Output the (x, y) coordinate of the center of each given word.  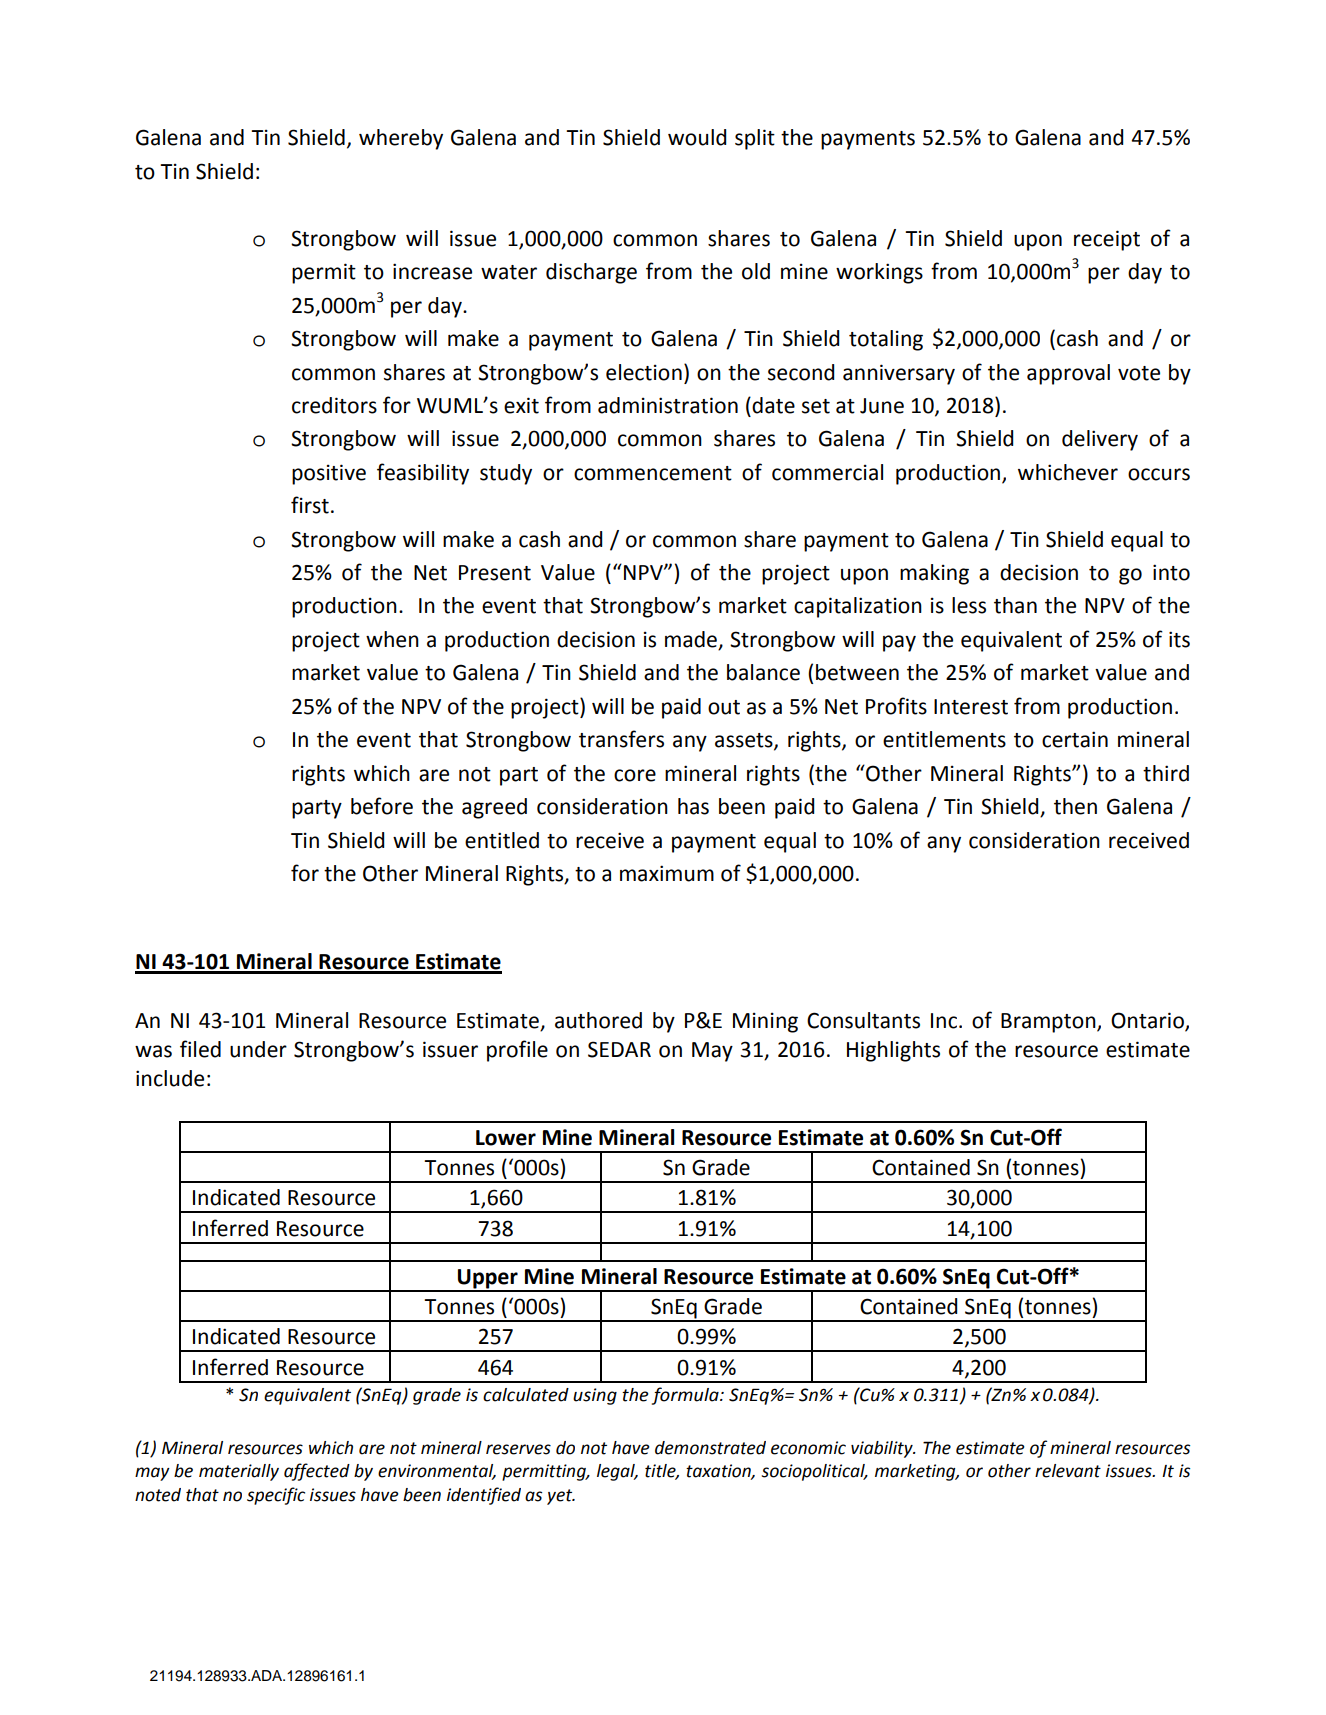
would (697, 137)
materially (239, 1472)
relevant (1068, 1471)
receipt (1107, 240)
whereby (401, 139)
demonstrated (710, 1448)
